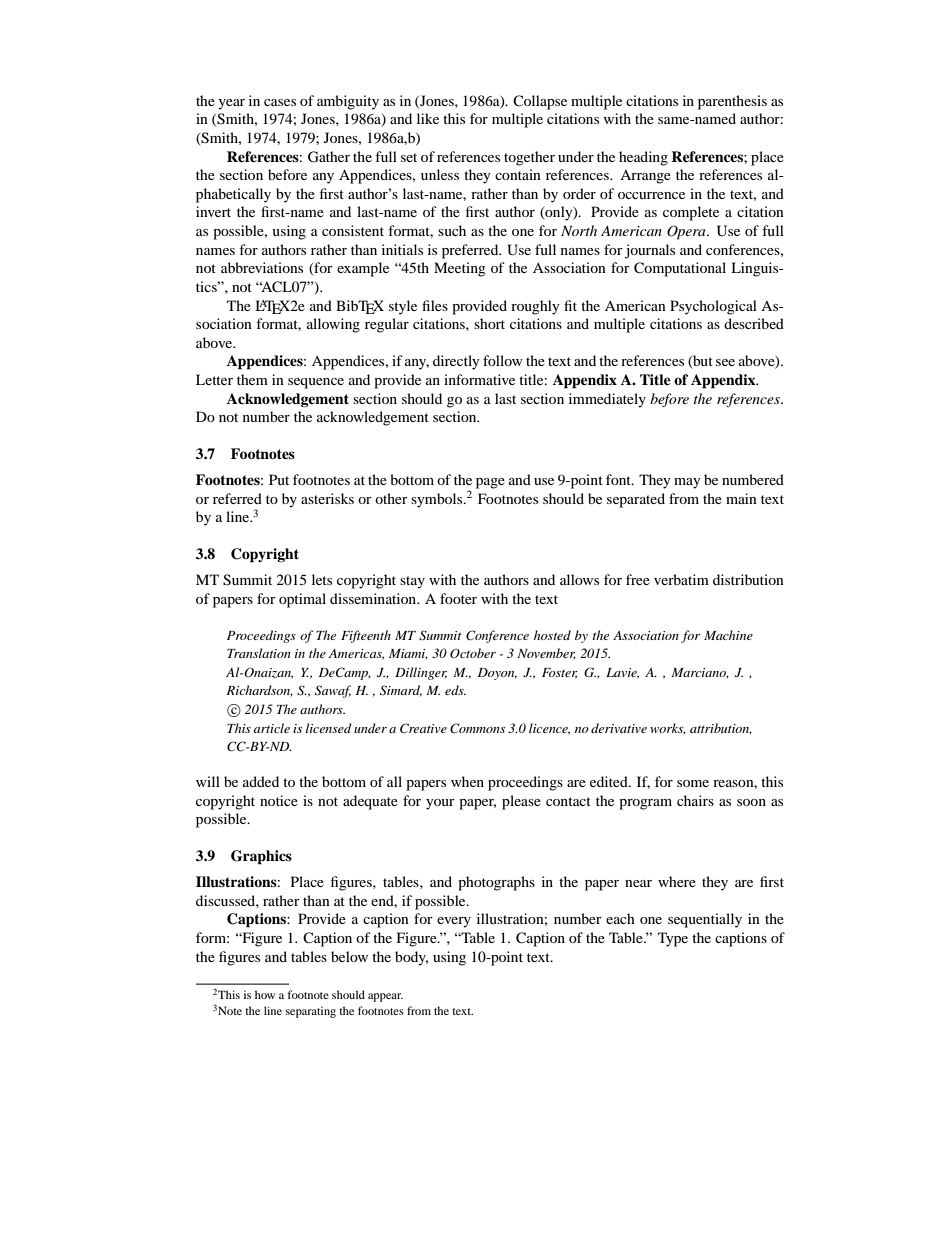  Describe the element at coordinates (252, 379) in the image. I see `them` at that location.
